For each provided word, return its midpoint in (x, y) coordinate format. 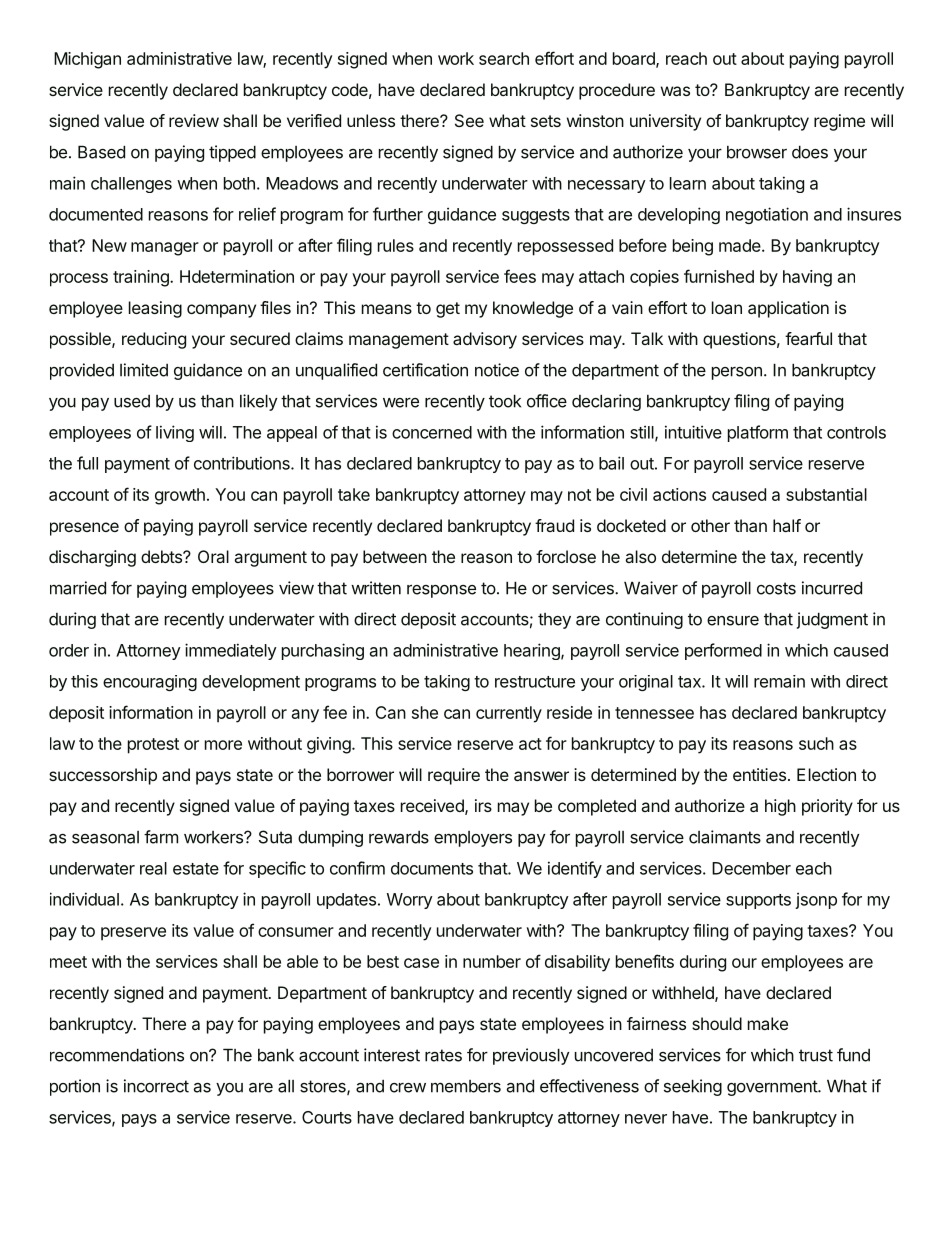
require (454, 776)
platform (758, 433)
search (504, 58)
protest (153, 746)
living (175, 433)
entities (759, 774)
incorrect (156, 1086)
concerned (432, 432)
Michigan (87, 60)
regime (839, 122)
